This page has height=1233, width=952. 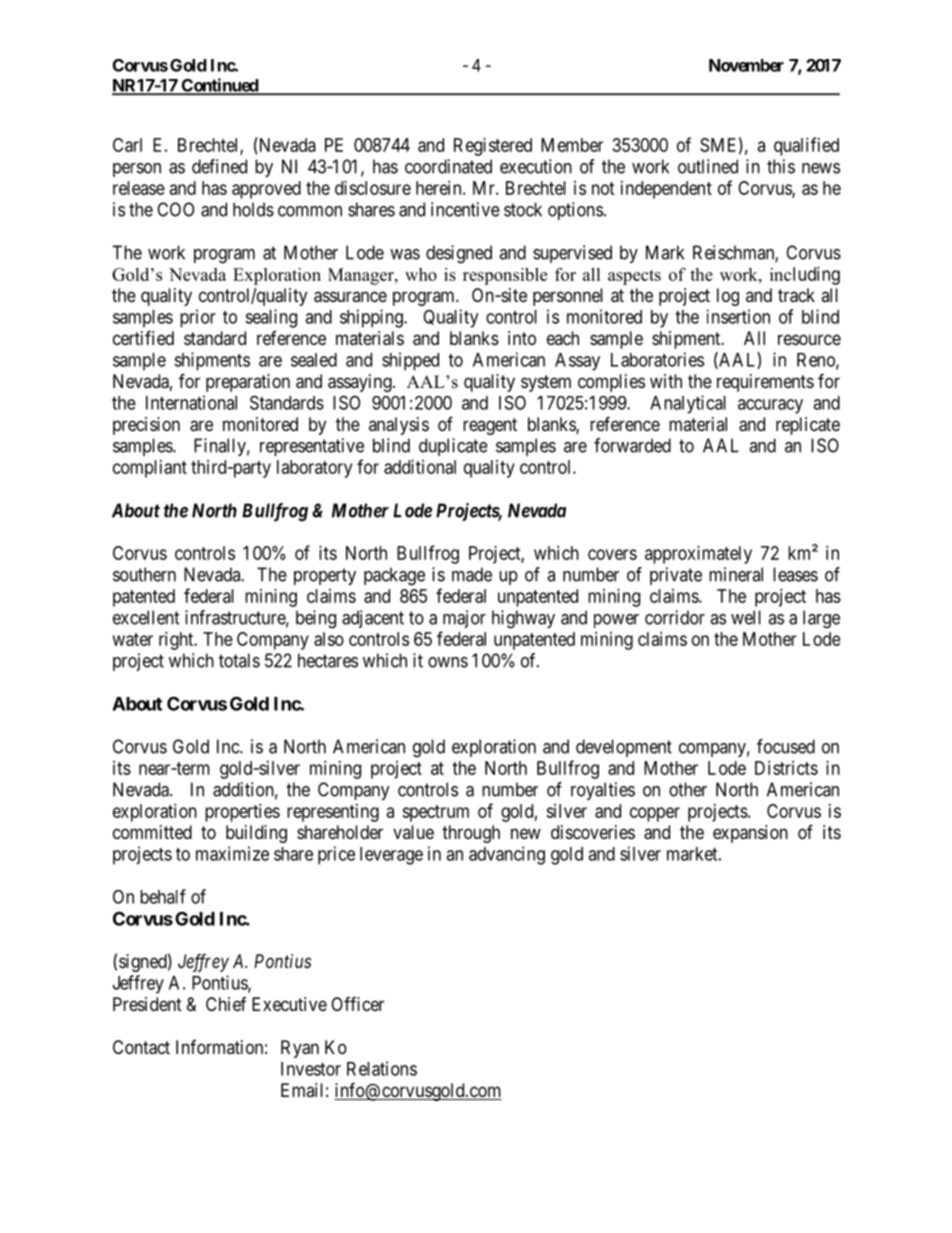 What do you see at coordinates (746, 65) in the page?
I see `November` at bounding box center [746, 65].
